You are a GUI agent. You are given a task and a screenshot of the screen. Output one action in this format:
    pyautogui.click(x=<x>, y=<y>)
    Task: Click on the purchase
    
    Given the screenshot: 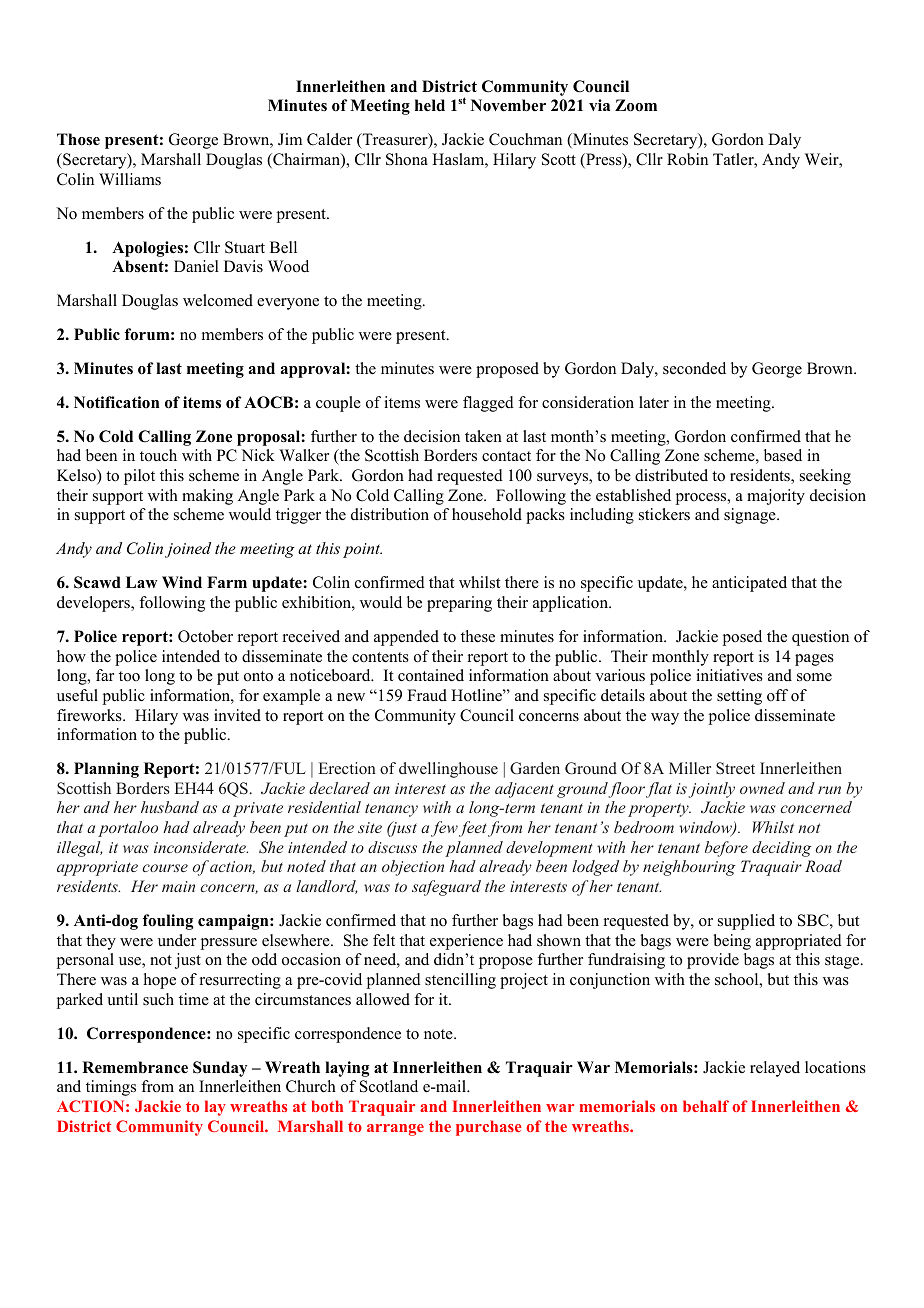 What is the action you would take?
    pyautogui.click(x=489, y=1128)
